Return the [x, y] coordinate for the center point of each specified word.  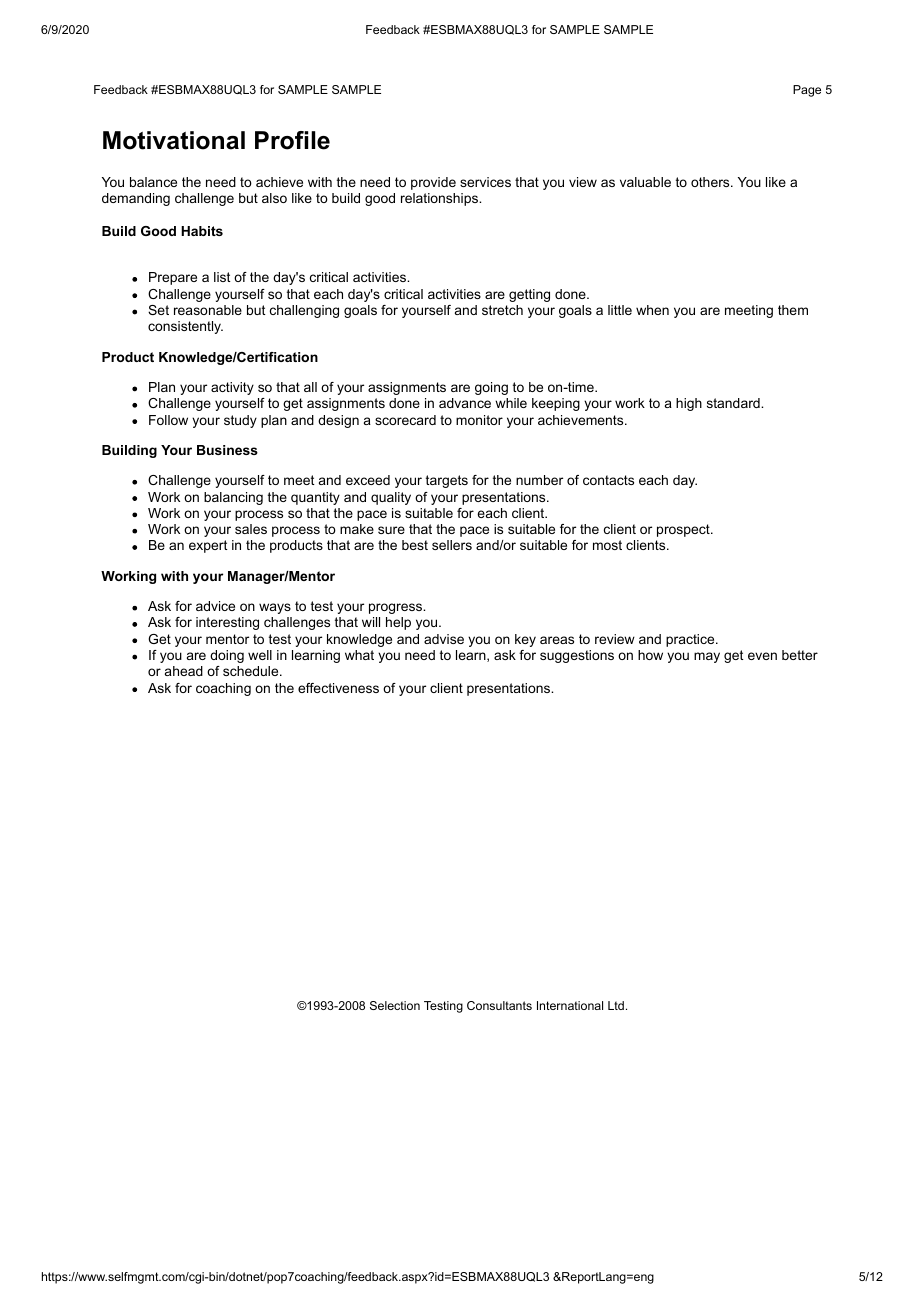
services [485, 182]
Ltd [616, 1005]
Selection [395, 1005]
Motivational [174, 140]
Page [807, 91]
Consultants [499, 1005]
